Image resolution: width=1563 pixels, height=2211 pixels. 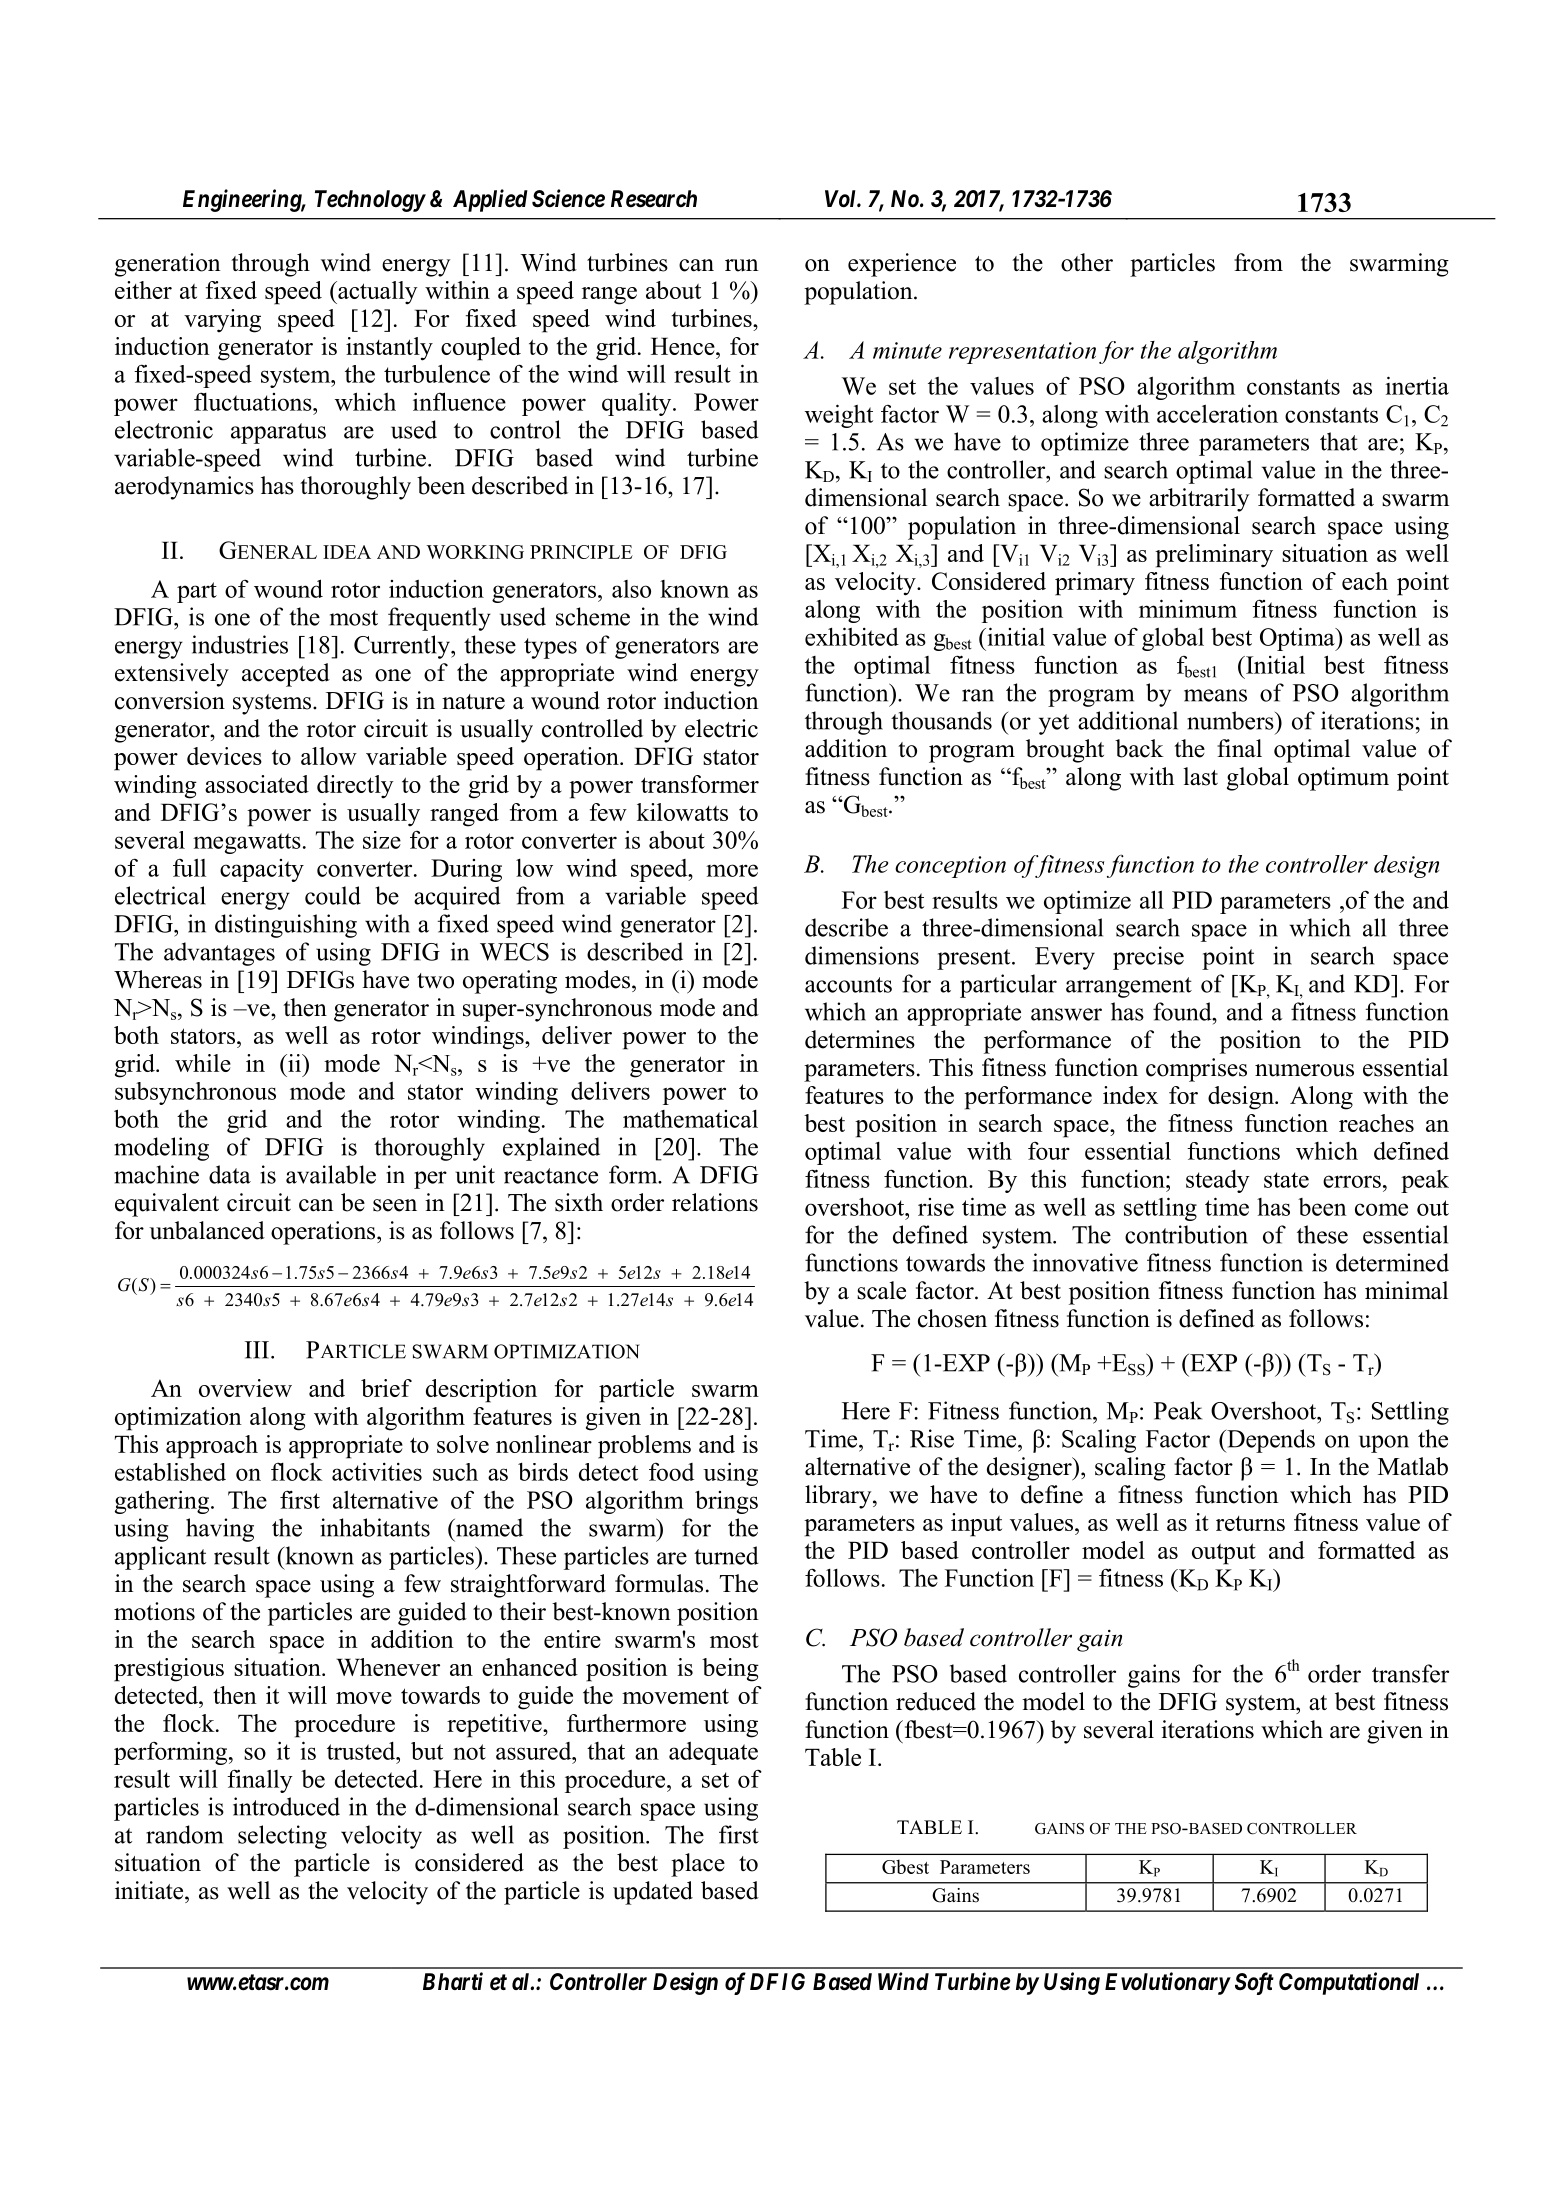 What do you see at coordinates (698, 1865) in the image?
I see `place` at bounding box center [698, 1865].
